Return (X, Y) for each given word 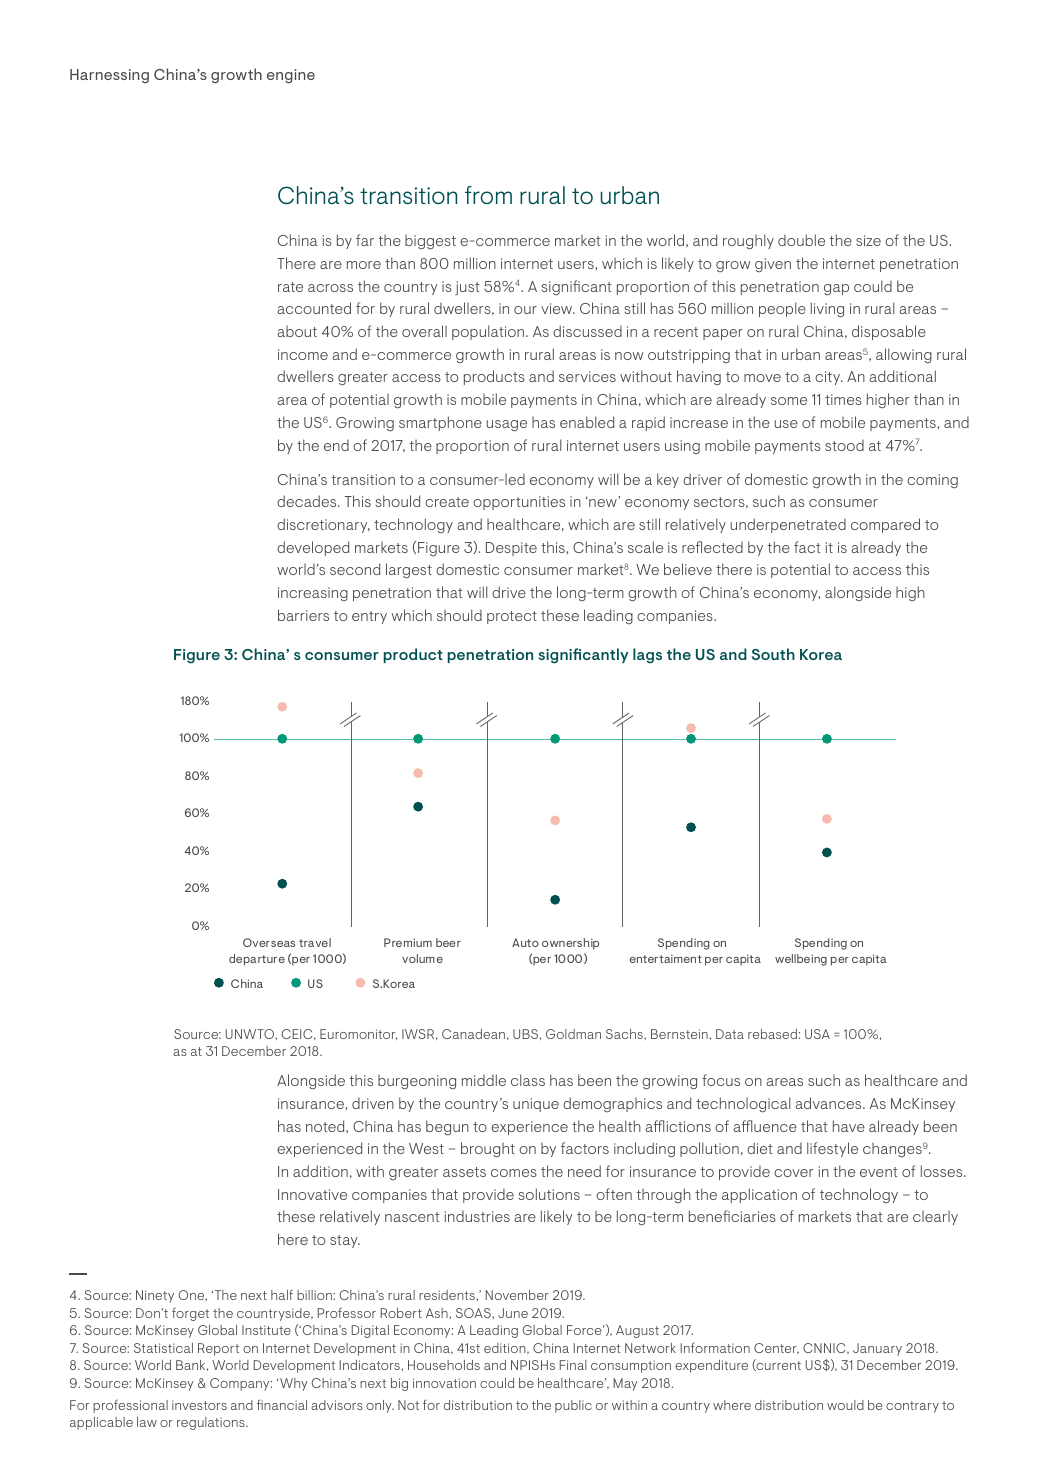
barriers (303, 615)
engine (291, 76)
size (868, 240)
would (845, 1405)
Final (573, 1365)
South (773, 654)
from (488, 195)
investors (199, 1405)
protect (512, 617)
